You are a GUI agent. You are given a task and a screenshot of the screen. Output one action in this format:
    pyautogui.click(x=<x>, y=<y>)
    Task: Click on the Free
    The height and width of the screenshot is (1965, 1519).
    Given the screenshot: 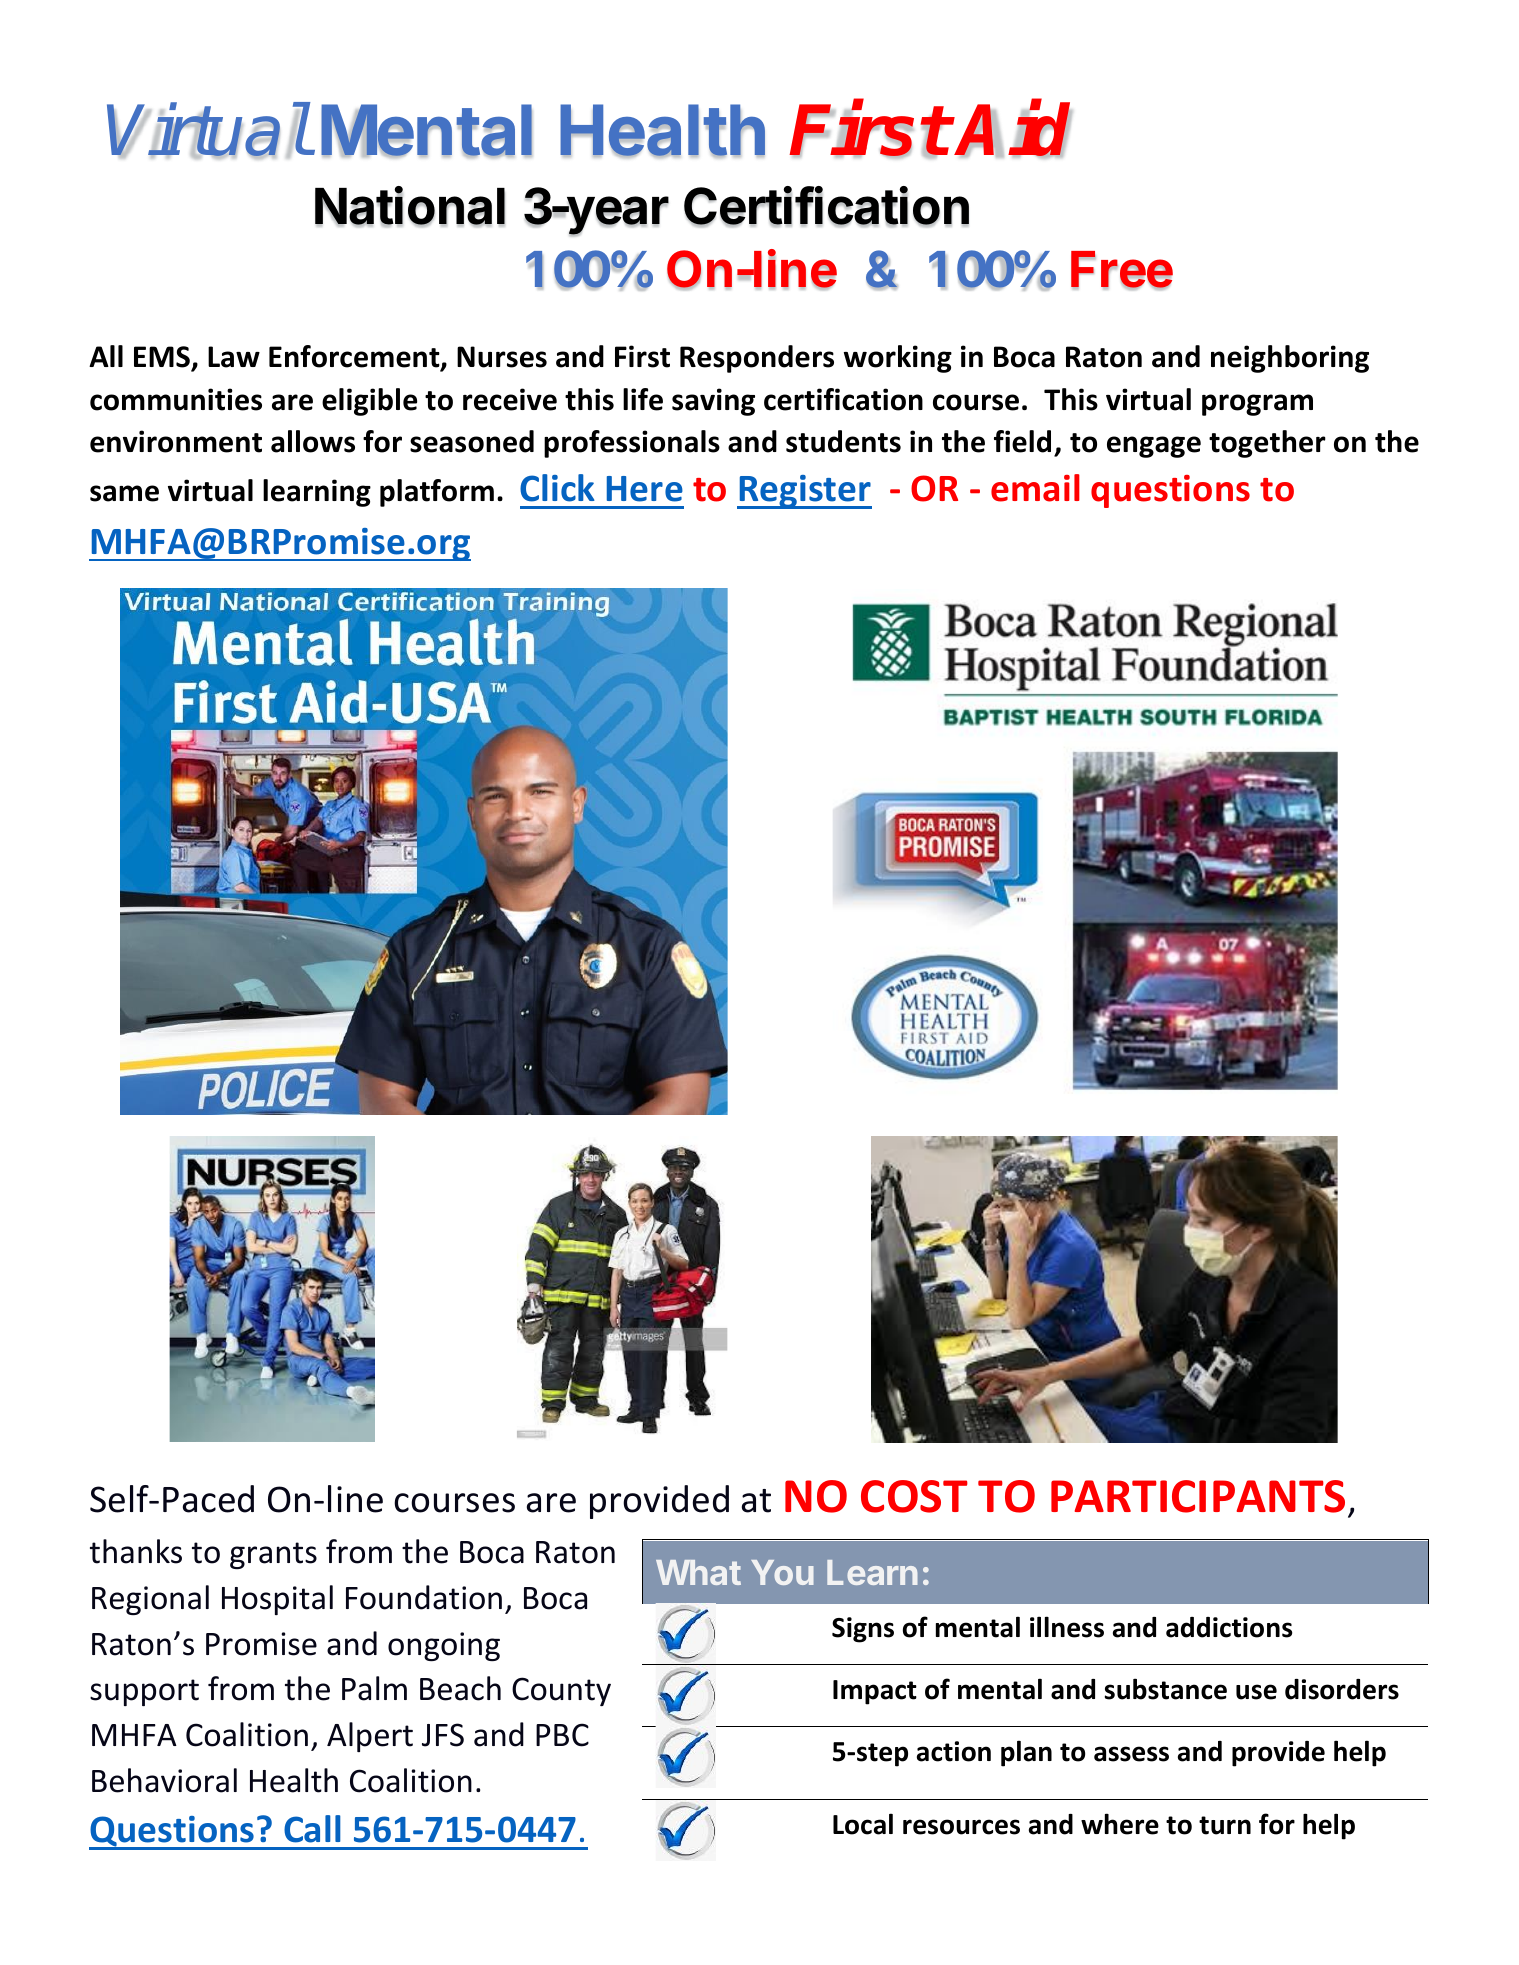 What is the action you would take?
    pyautogui.click(x=1122, y=270)
